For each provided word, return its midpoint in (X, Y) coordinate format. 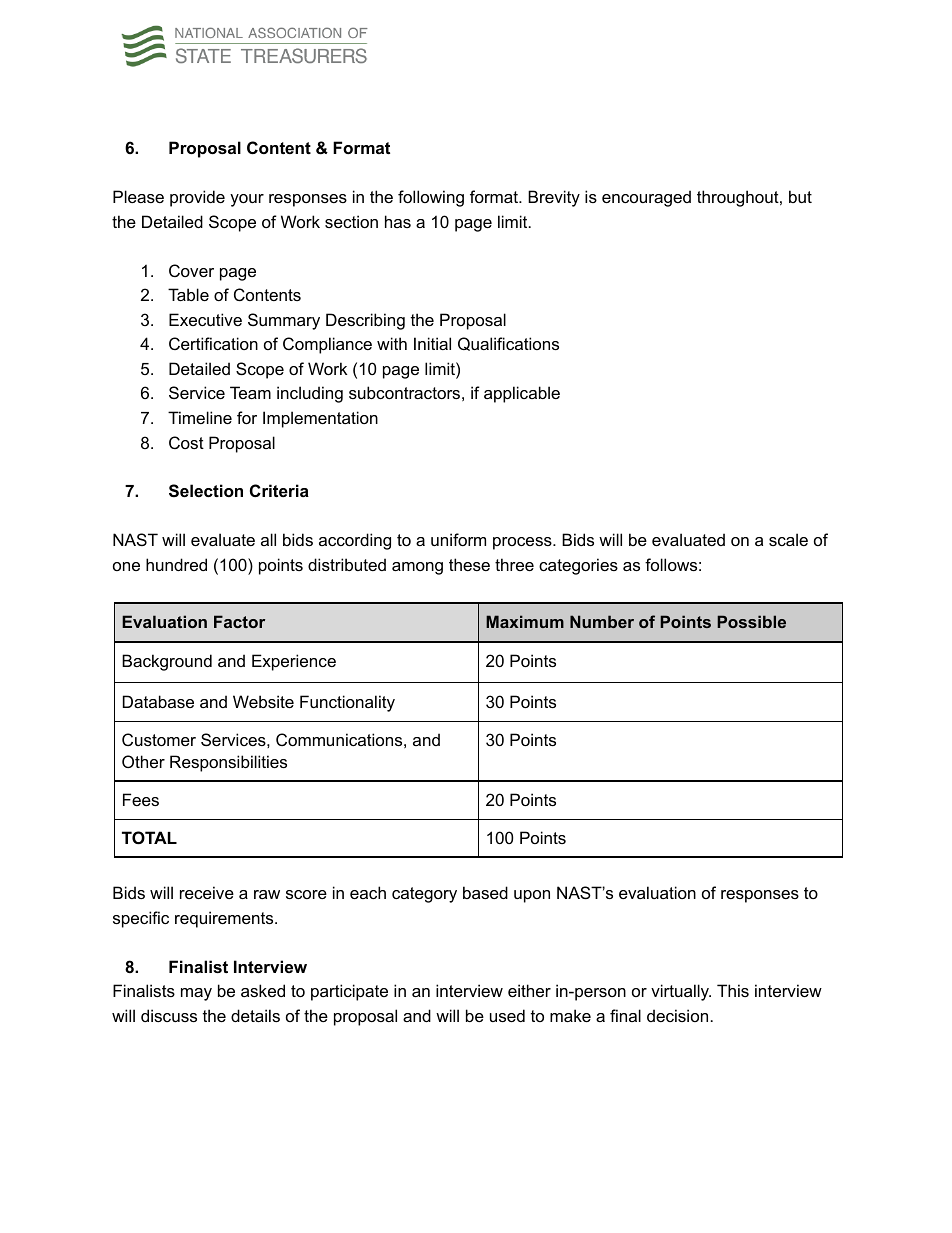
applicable (522, 394)
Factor (239, 621)
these (469, 564)
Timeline (200, 417)
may (196, 994)
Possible (751, 621)
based (485, 892)
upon (532, 896)
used (507, 1015)
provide (197, 198)
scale (788, 539)
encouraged (646, 198)
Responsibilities (228, 763)
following (431, 198)
